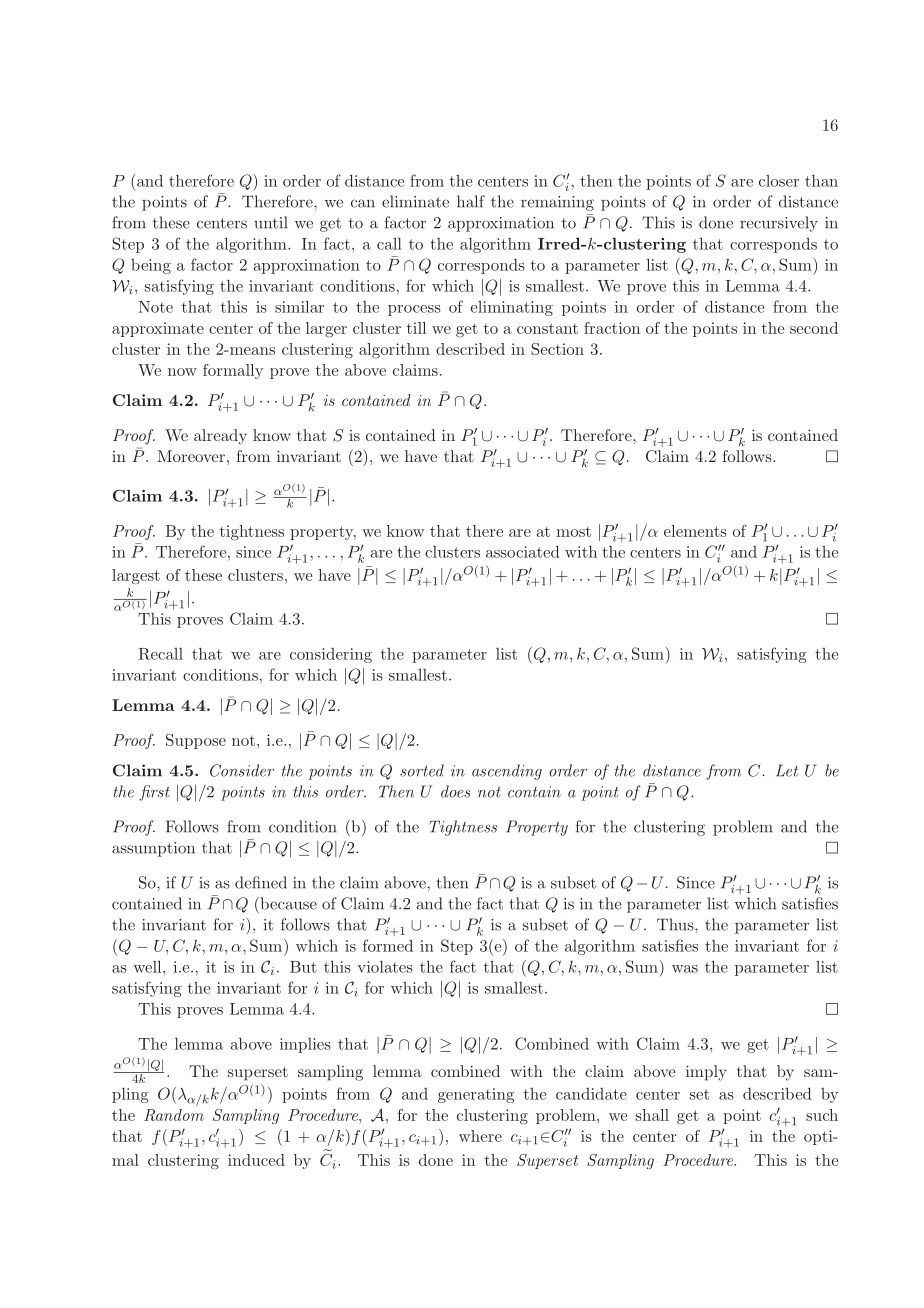 Image resolution: width=924 pixels, height=1308 pixels. What do you see at coordinates (779, 224) in the image?
I see `recursively` at bounding box center [779, 224].
